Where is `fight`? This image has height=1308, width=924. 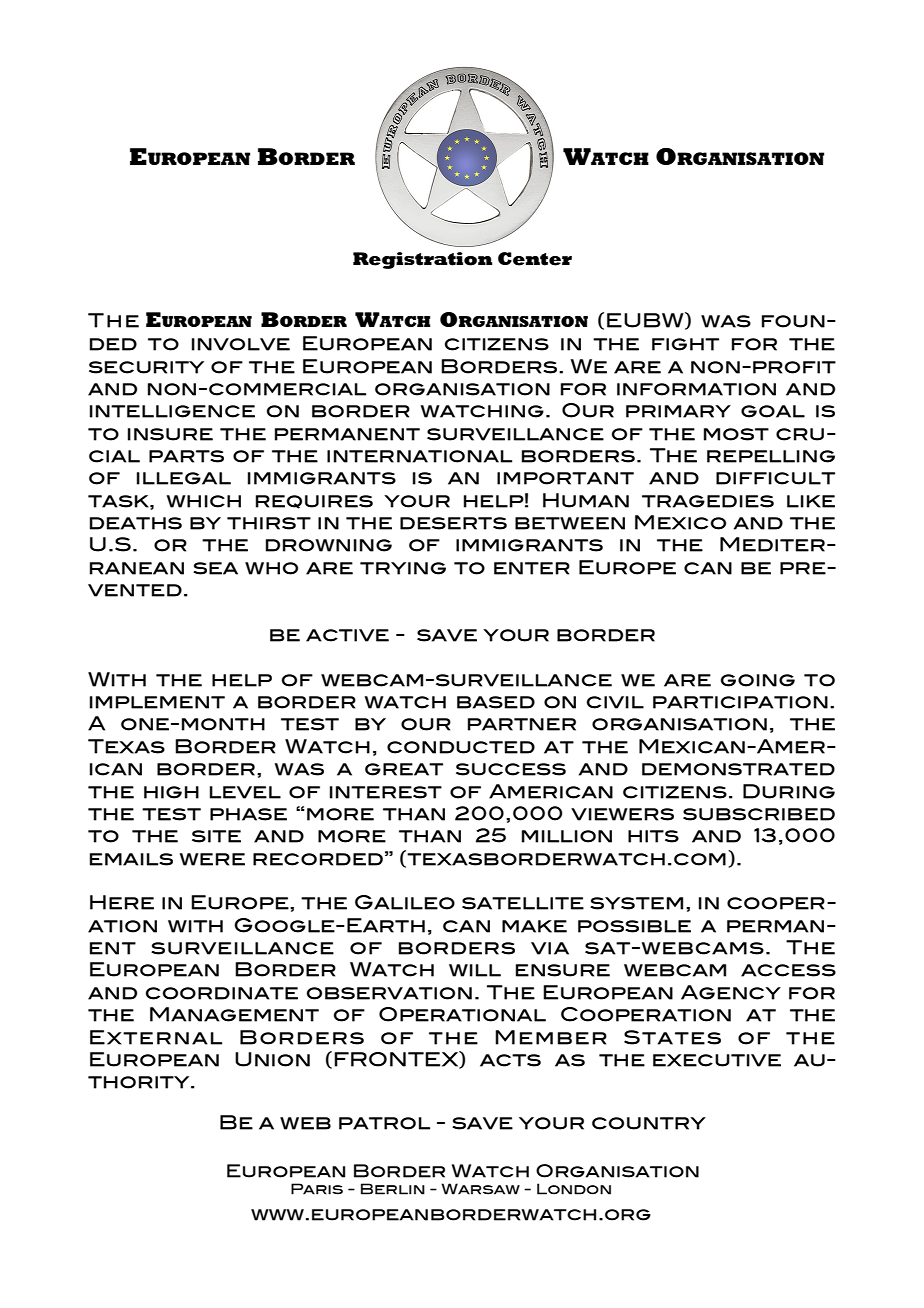
fight is located at coordinates (685, 344).
